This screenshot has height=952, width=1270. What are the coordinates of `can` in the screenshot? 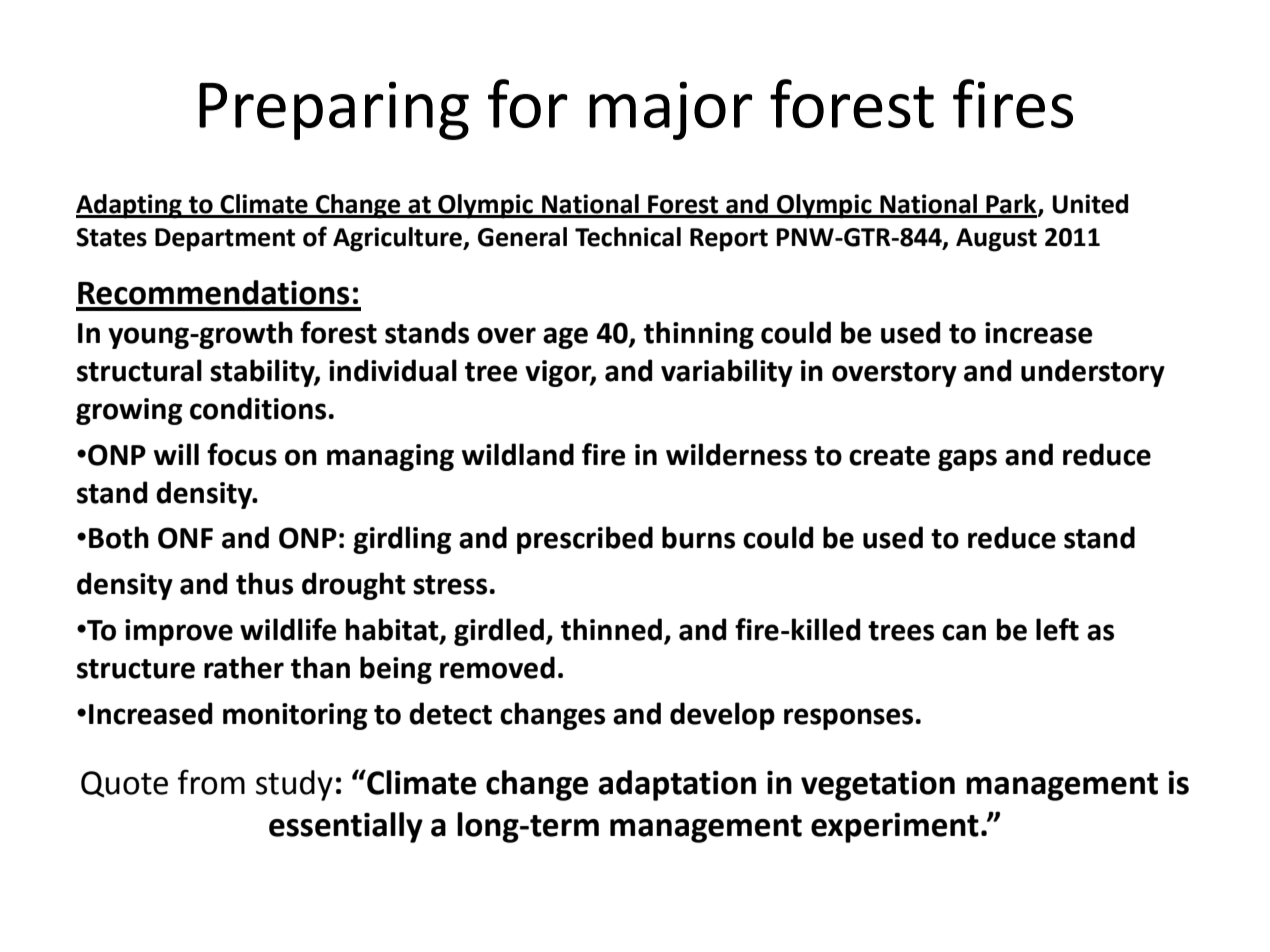 It's located at (964, 632).
